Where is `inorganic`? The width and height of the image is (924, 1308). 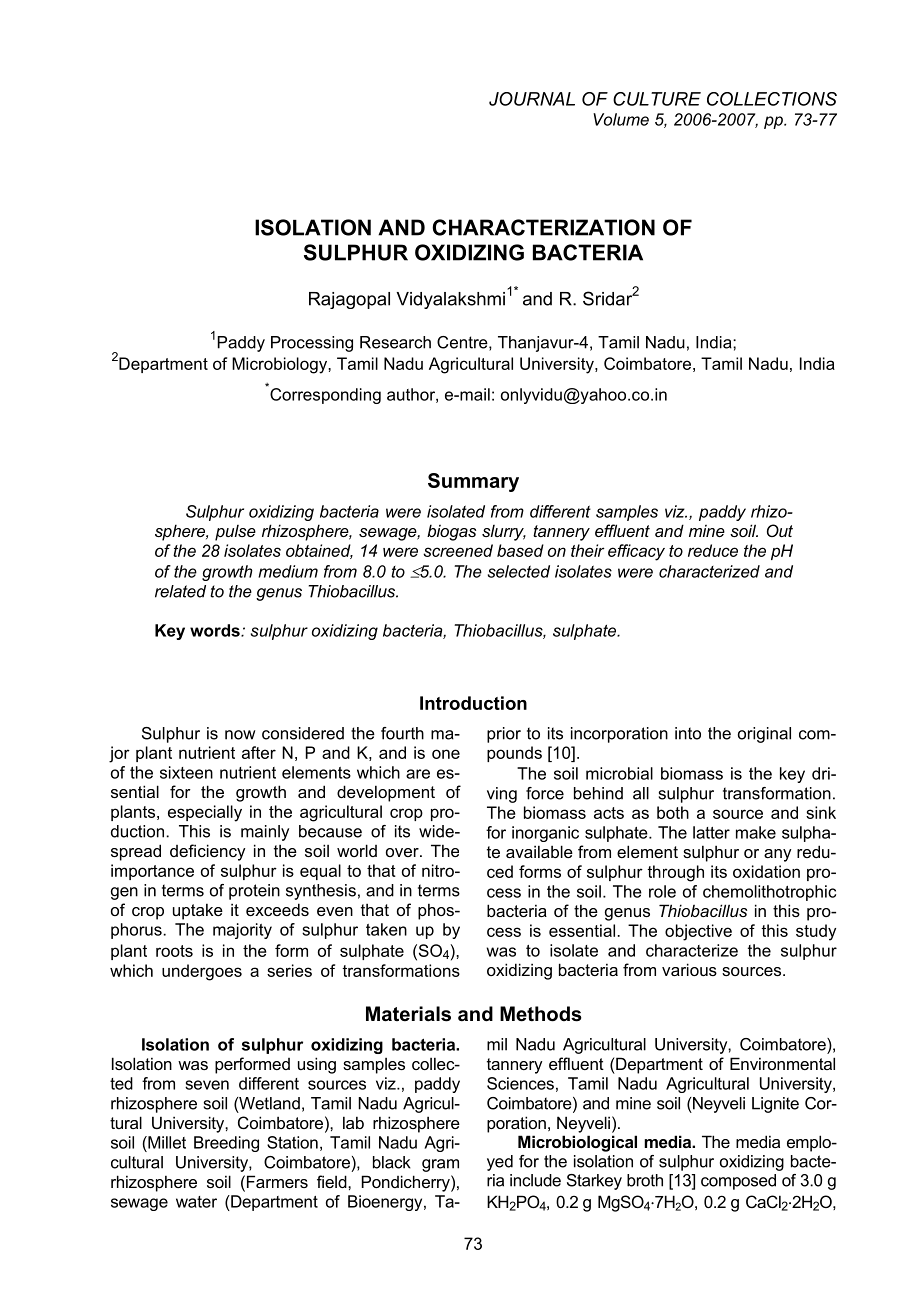 inorganic is located at coordinates (545, 834).
